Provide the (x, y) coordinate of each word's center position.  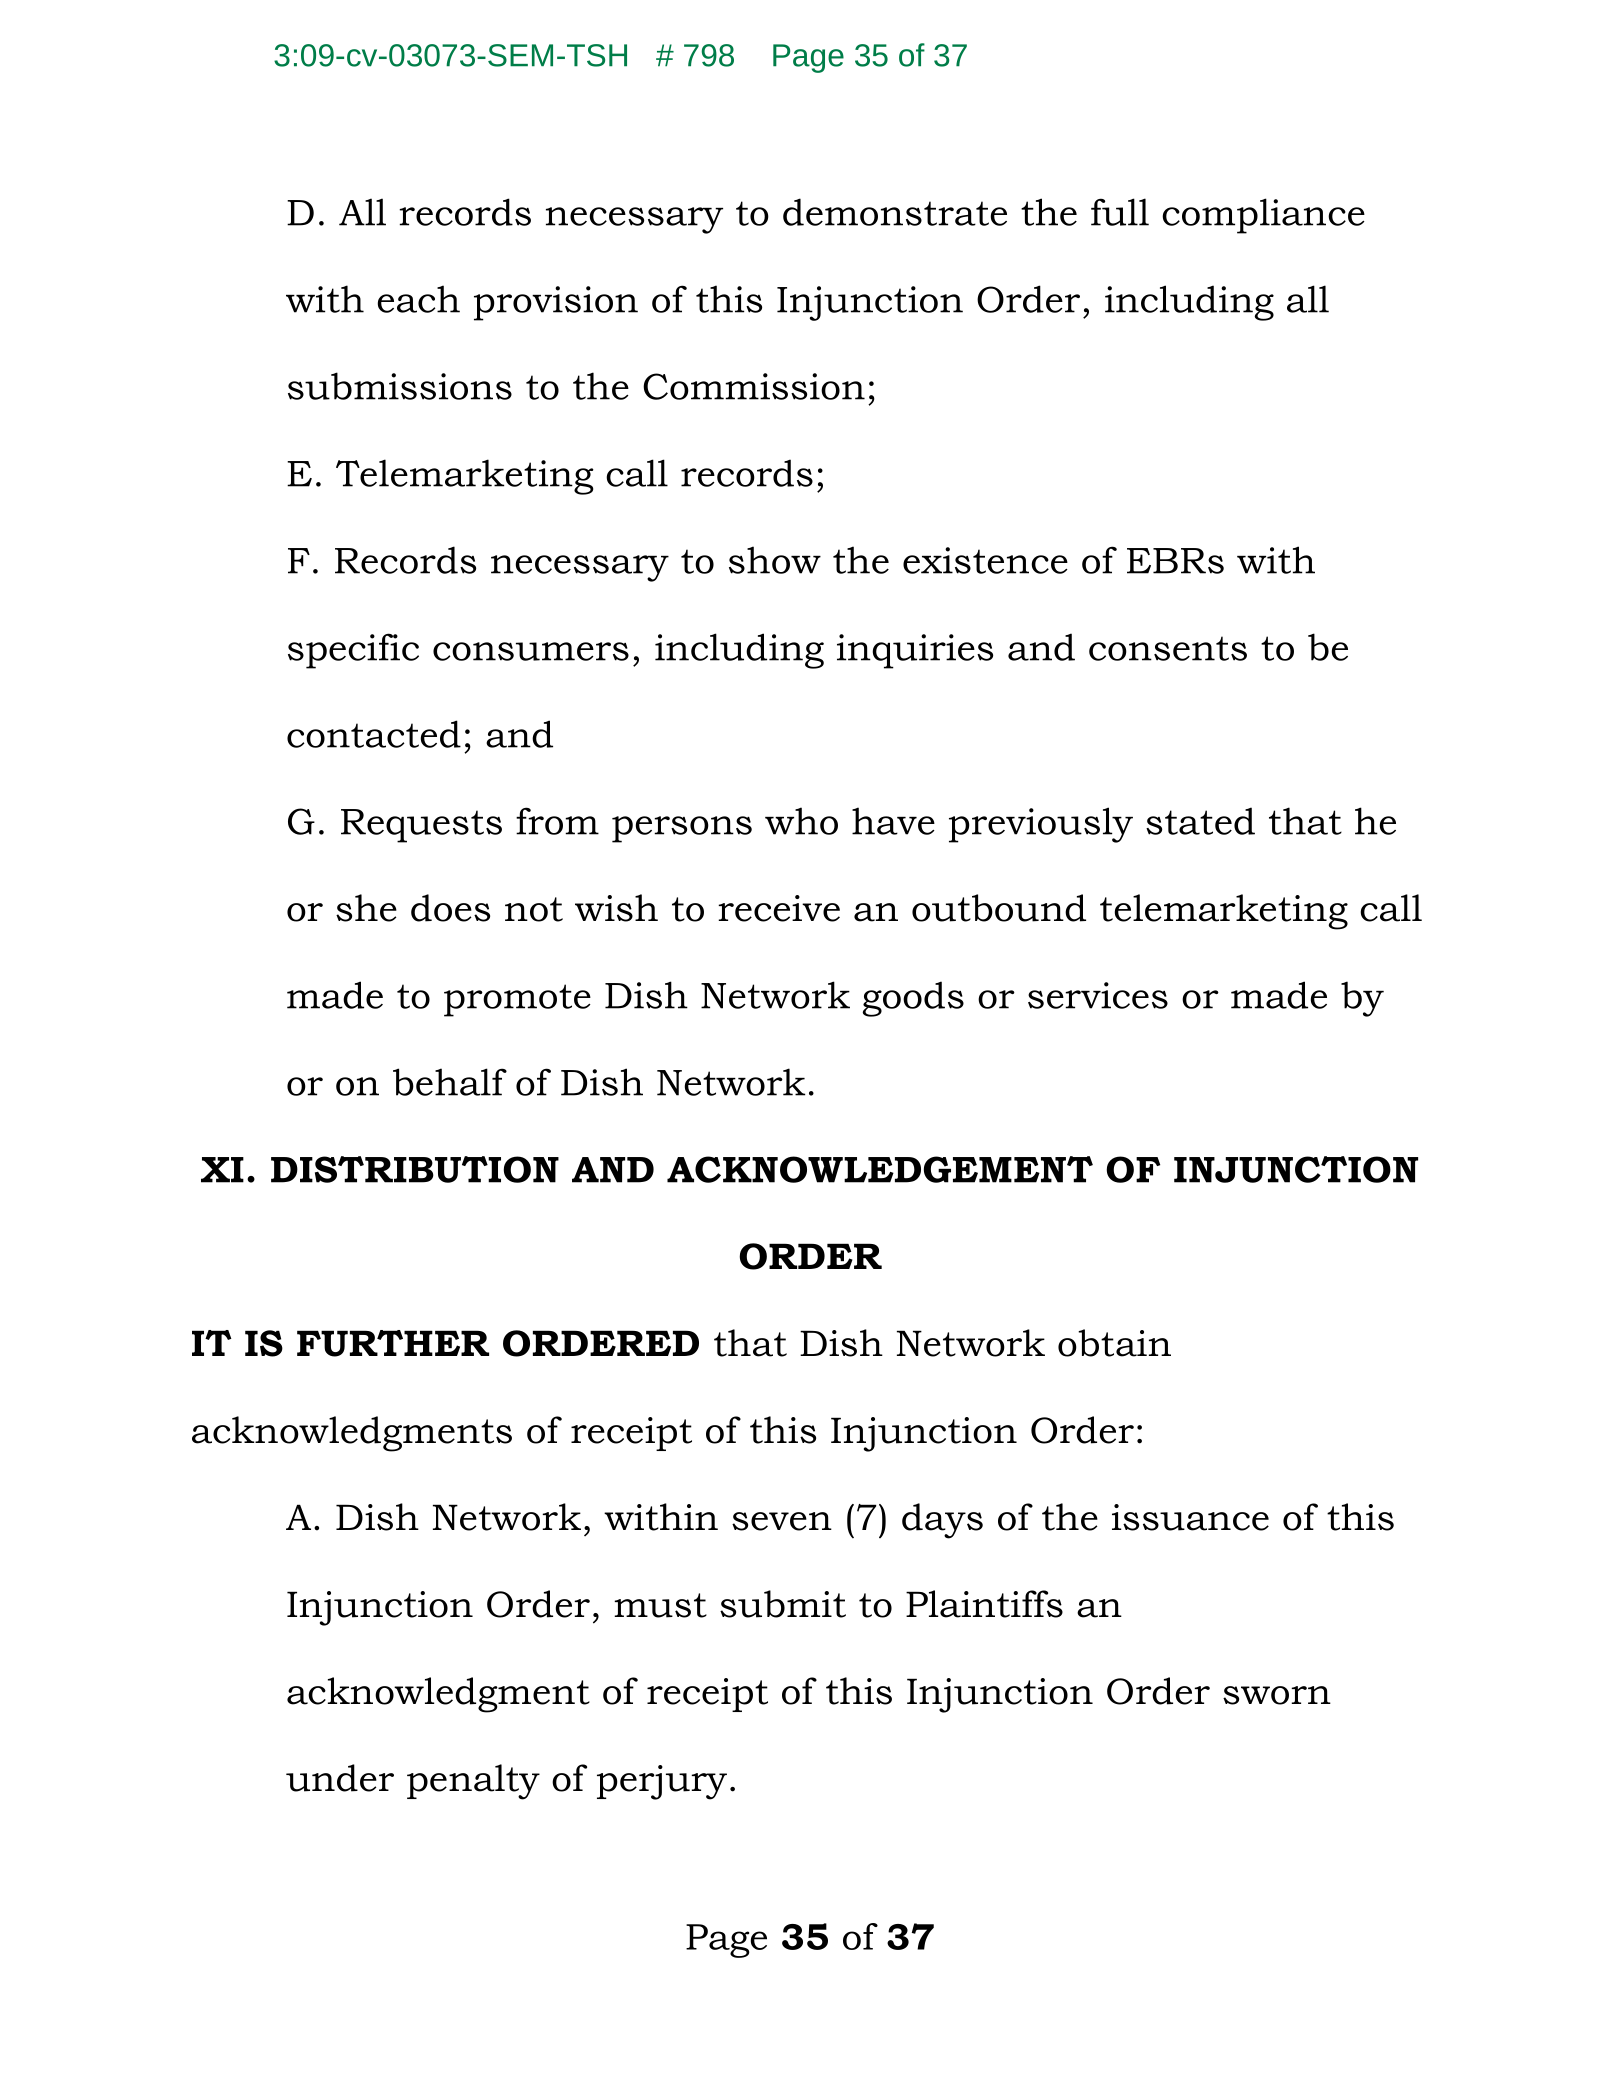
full (1120, 212)
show (775, 560)
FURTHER (393, 1343)
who (801, 821)
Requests (421, 826)
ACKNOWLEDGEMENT (880, 1169)
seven (782, 1521)
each (419, 299)
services (1098, 995)
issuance (1190, 1517)
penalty (473, 1782)
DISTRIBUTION (415, 1169)
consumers (531, 651)
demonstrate (895, 212)
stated (1200, 821)
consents (1168, 648)
